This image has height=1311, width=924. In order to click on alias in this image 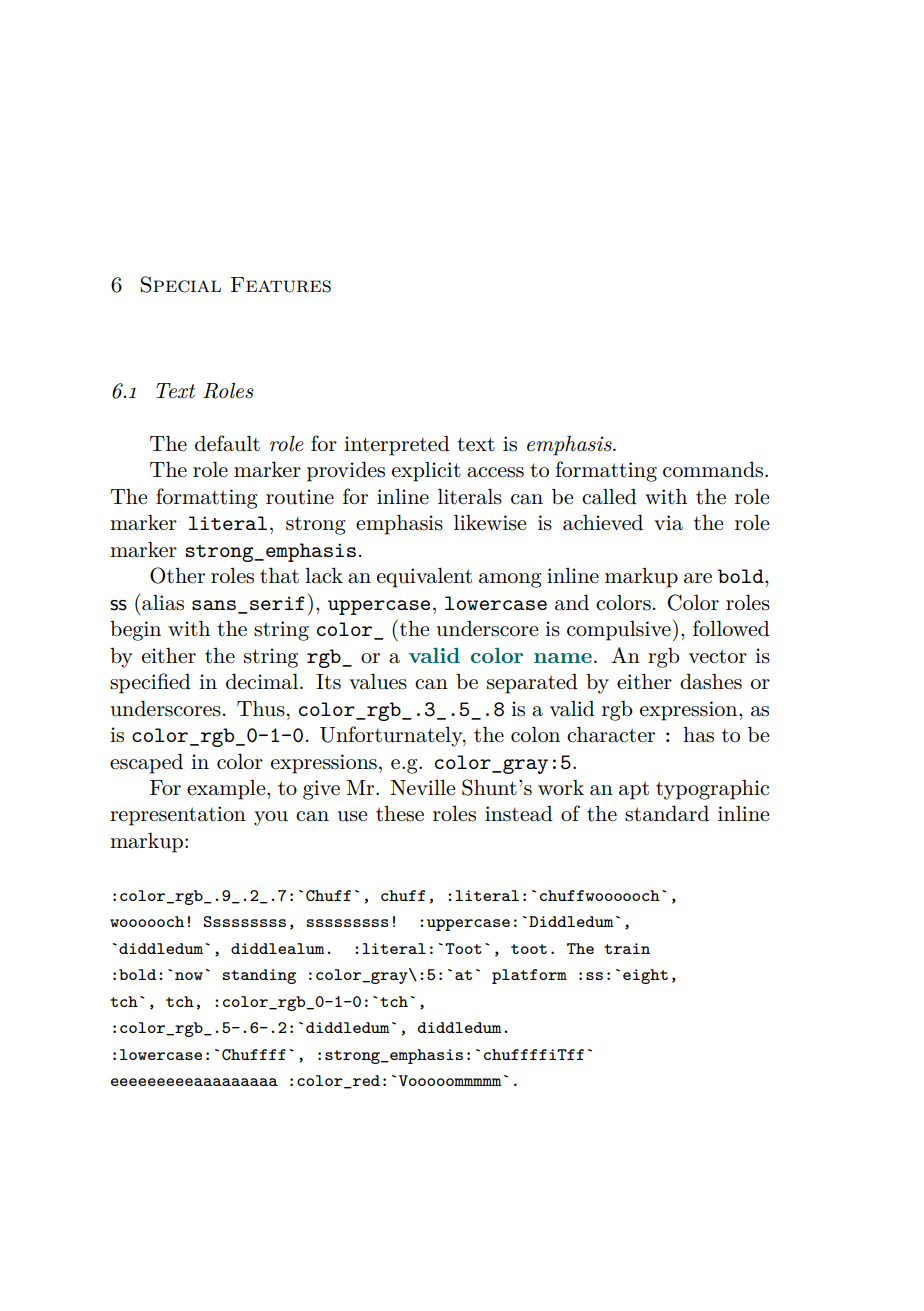, I will do `click(162, 602)`.
